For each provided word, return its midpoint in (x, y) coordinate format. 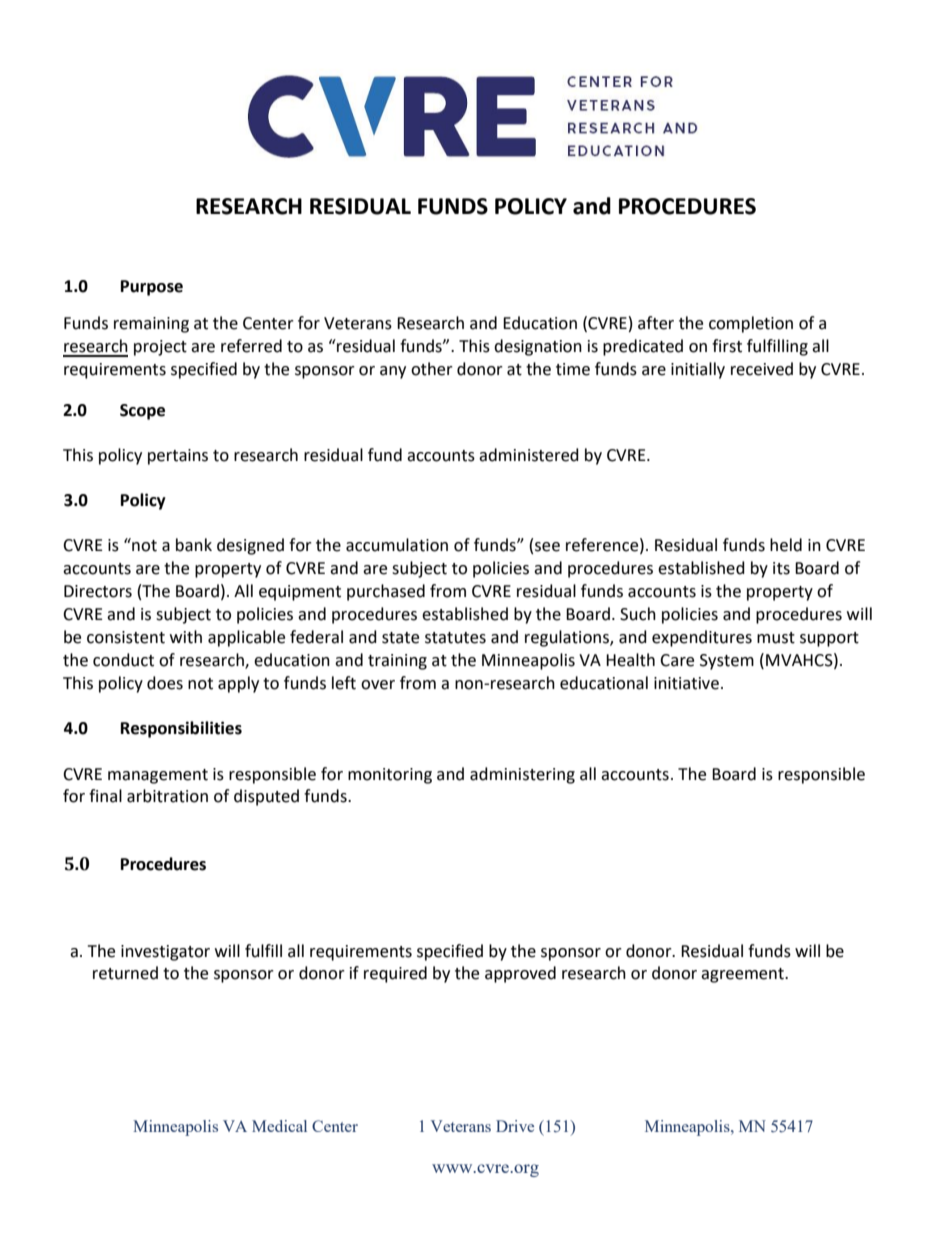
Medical (279, 1126)
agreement (743, 975)
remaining (151, 325)
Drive (515, 1126)
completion (751, 324)
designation (538, 347)
